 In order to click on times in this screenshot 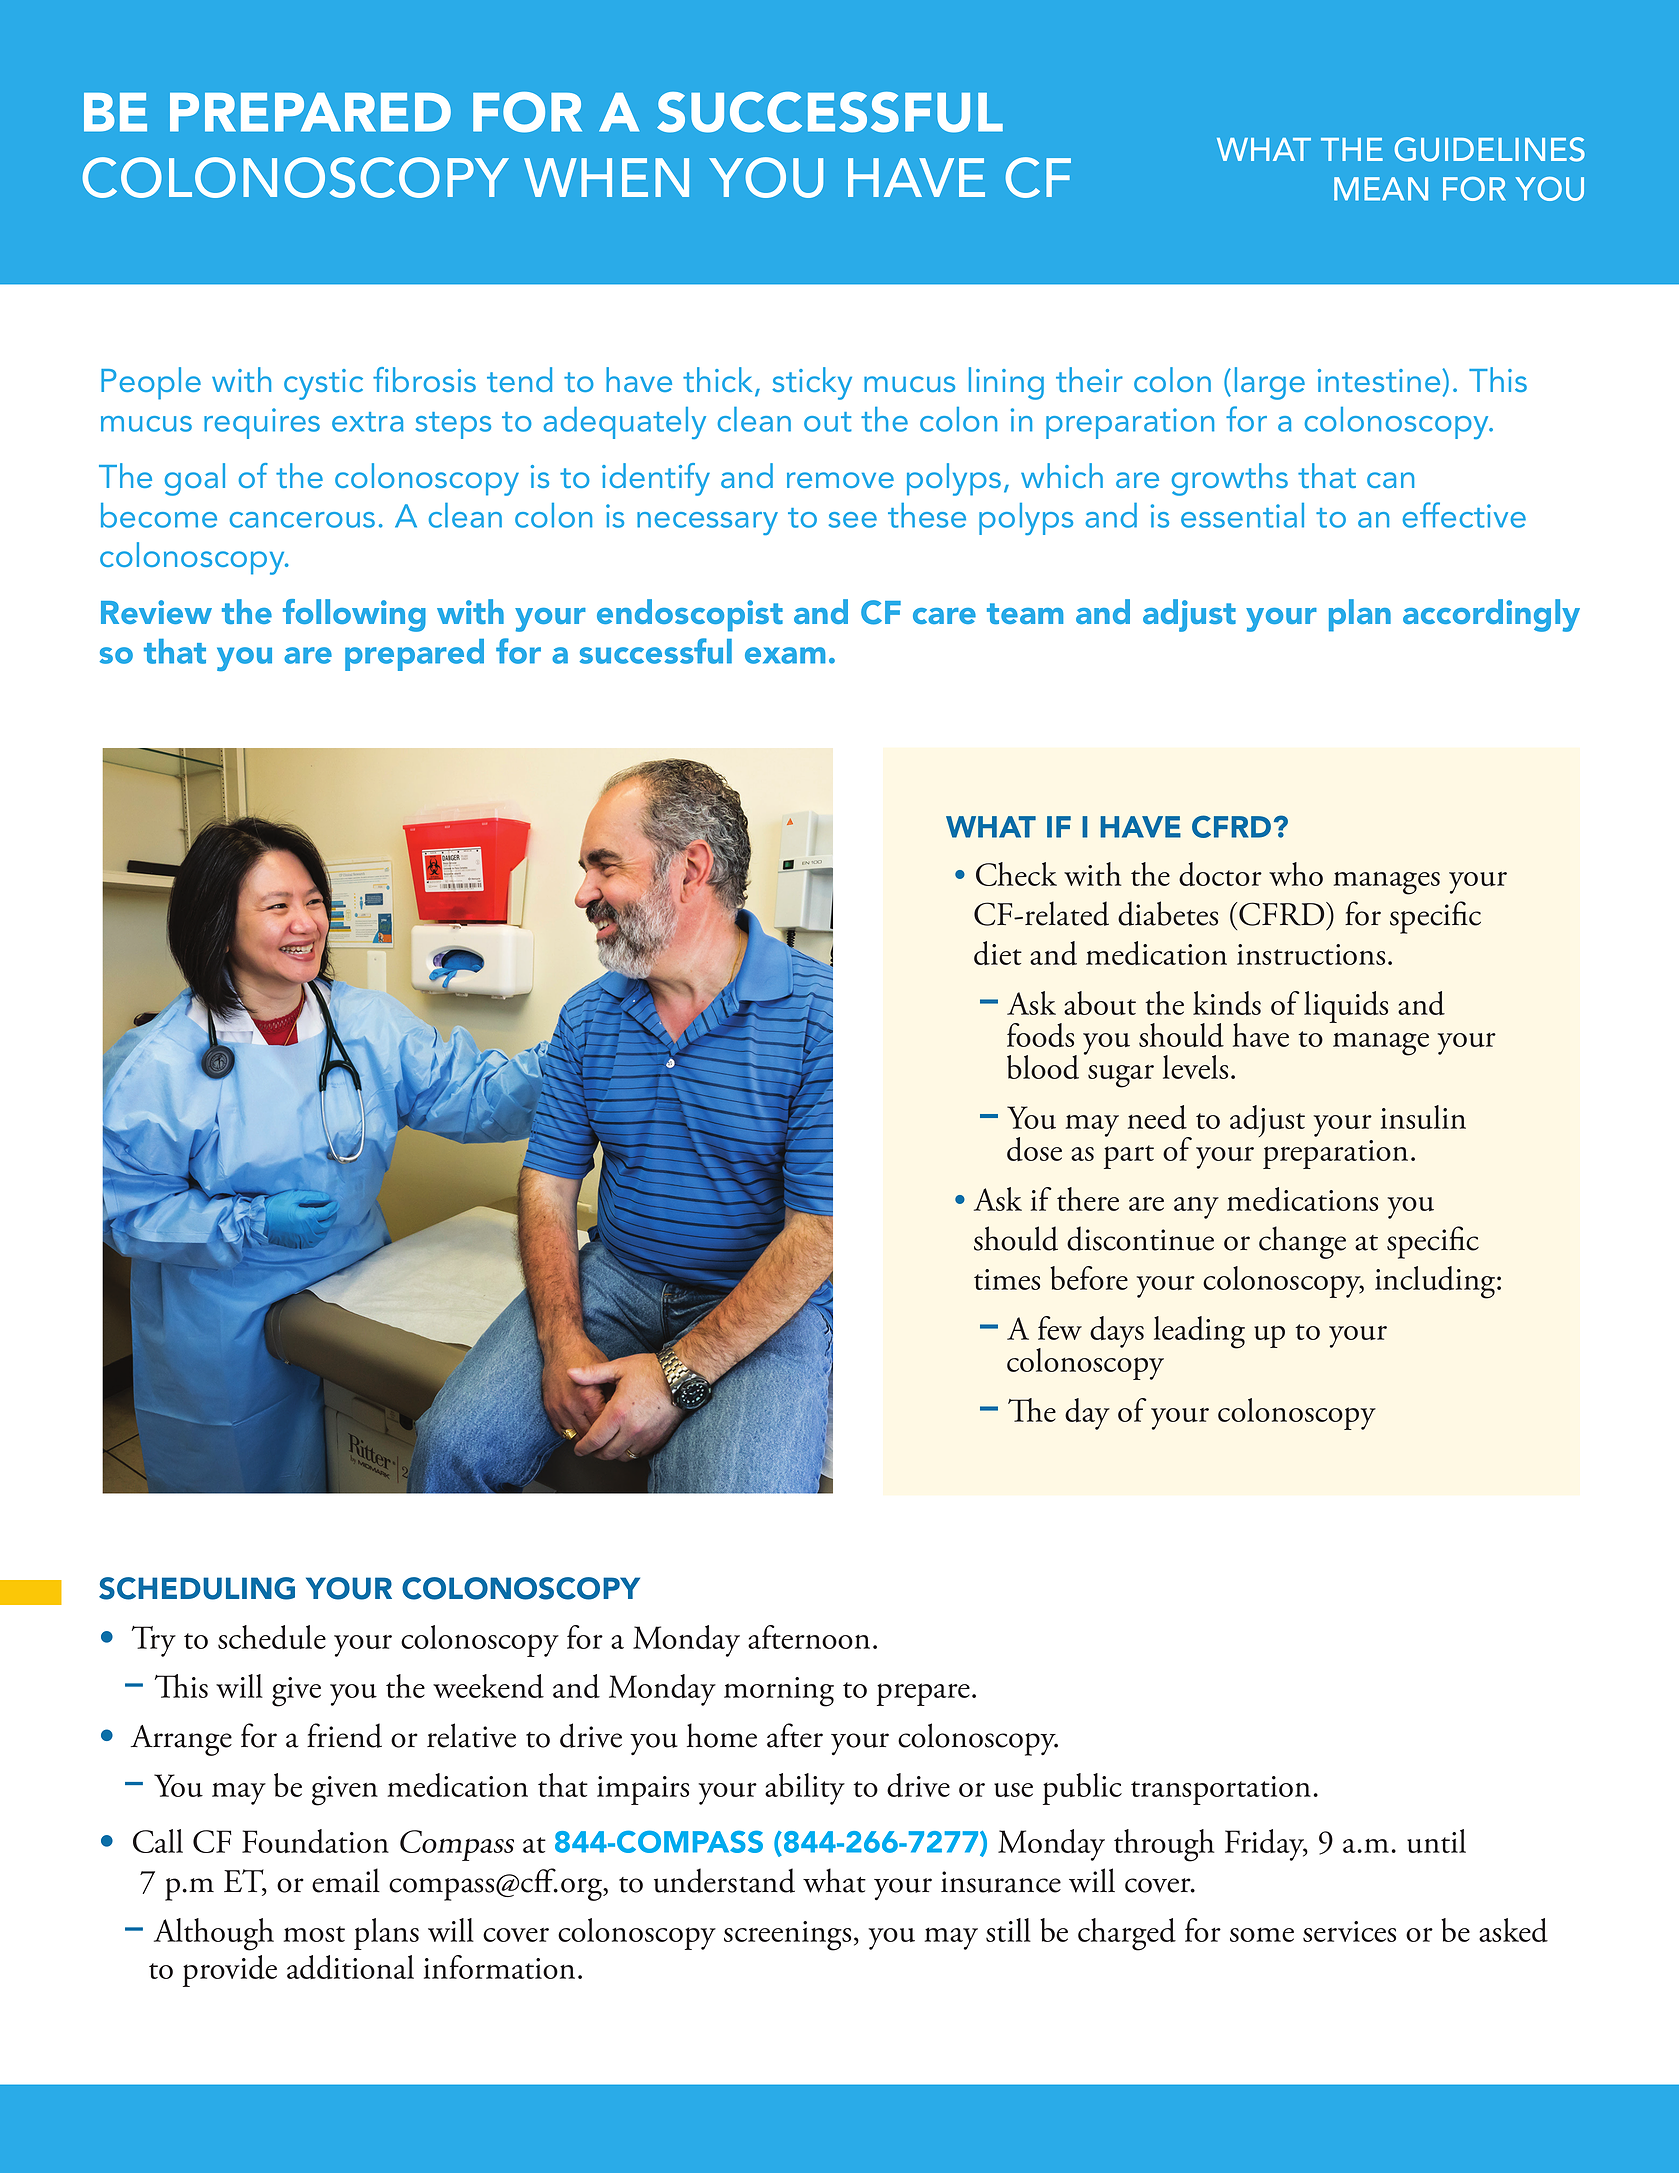, I will do `click(1007, 1279)`.
